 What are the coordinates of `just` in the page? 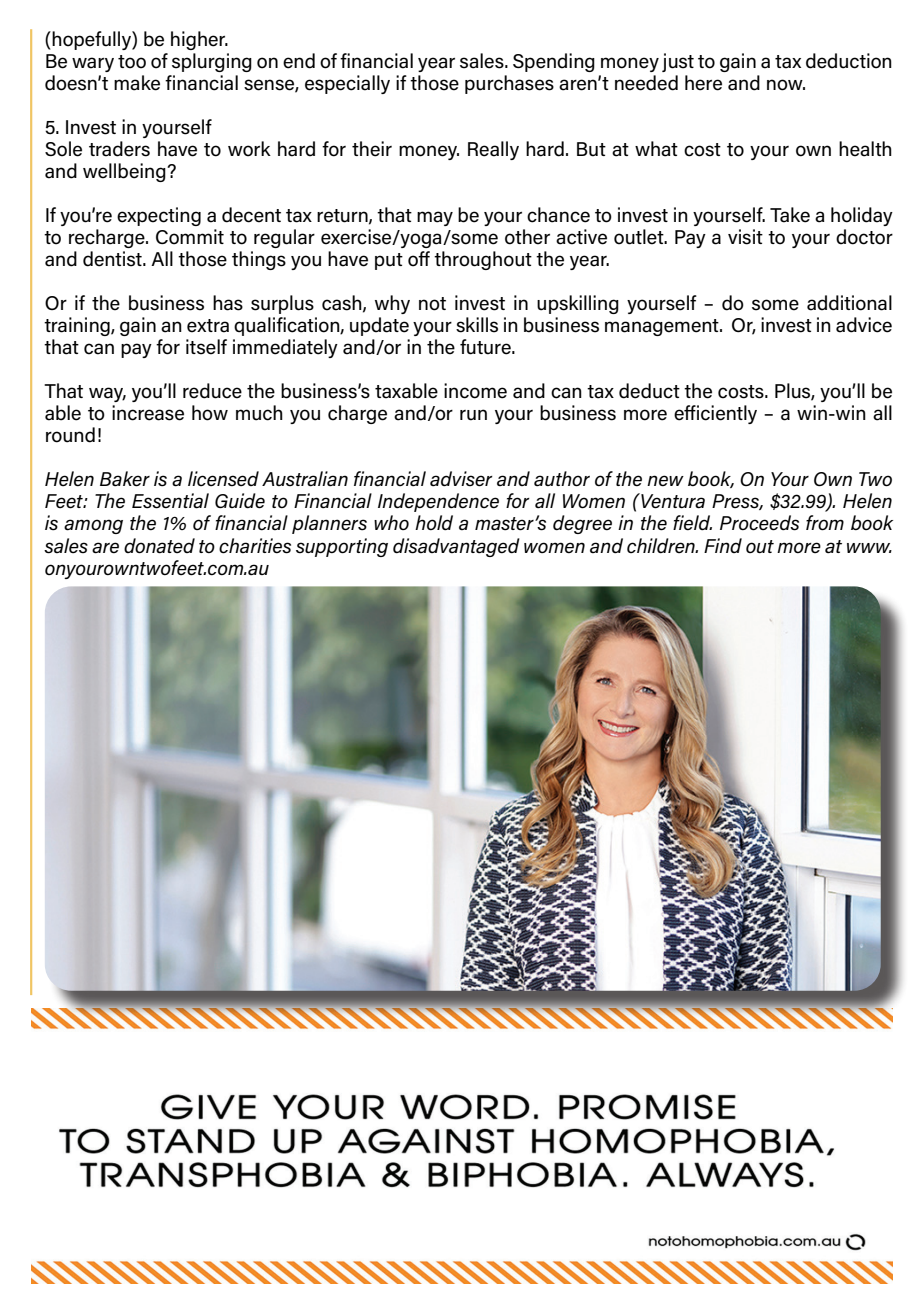 It's located at (678, 62).
